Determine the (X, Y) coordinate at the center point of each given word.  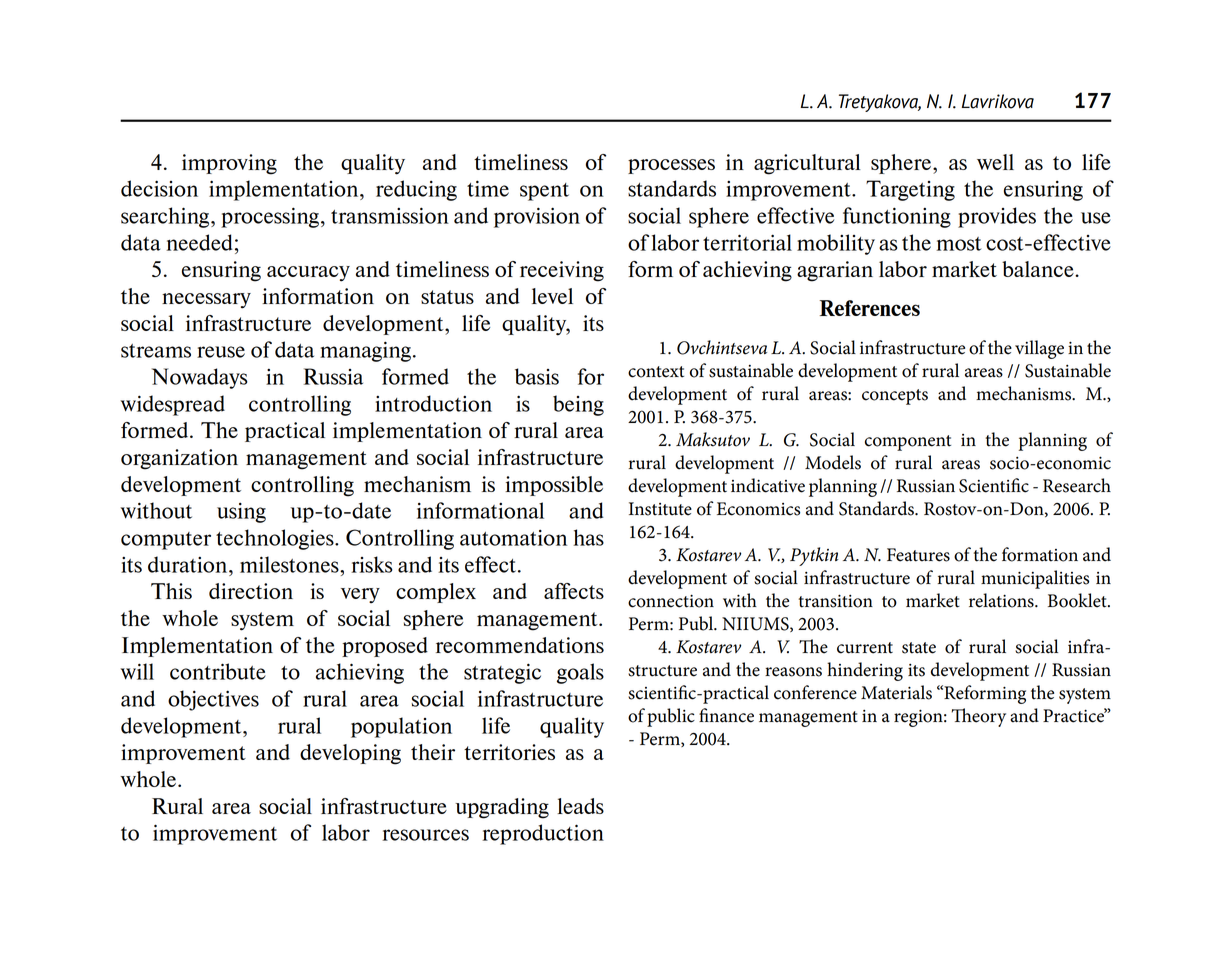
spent (544, 192)
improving (229, 164)
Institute (660, 509)
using (241, 513)
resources (425, 835)
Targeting (910, 190)
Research (1077, 485)
